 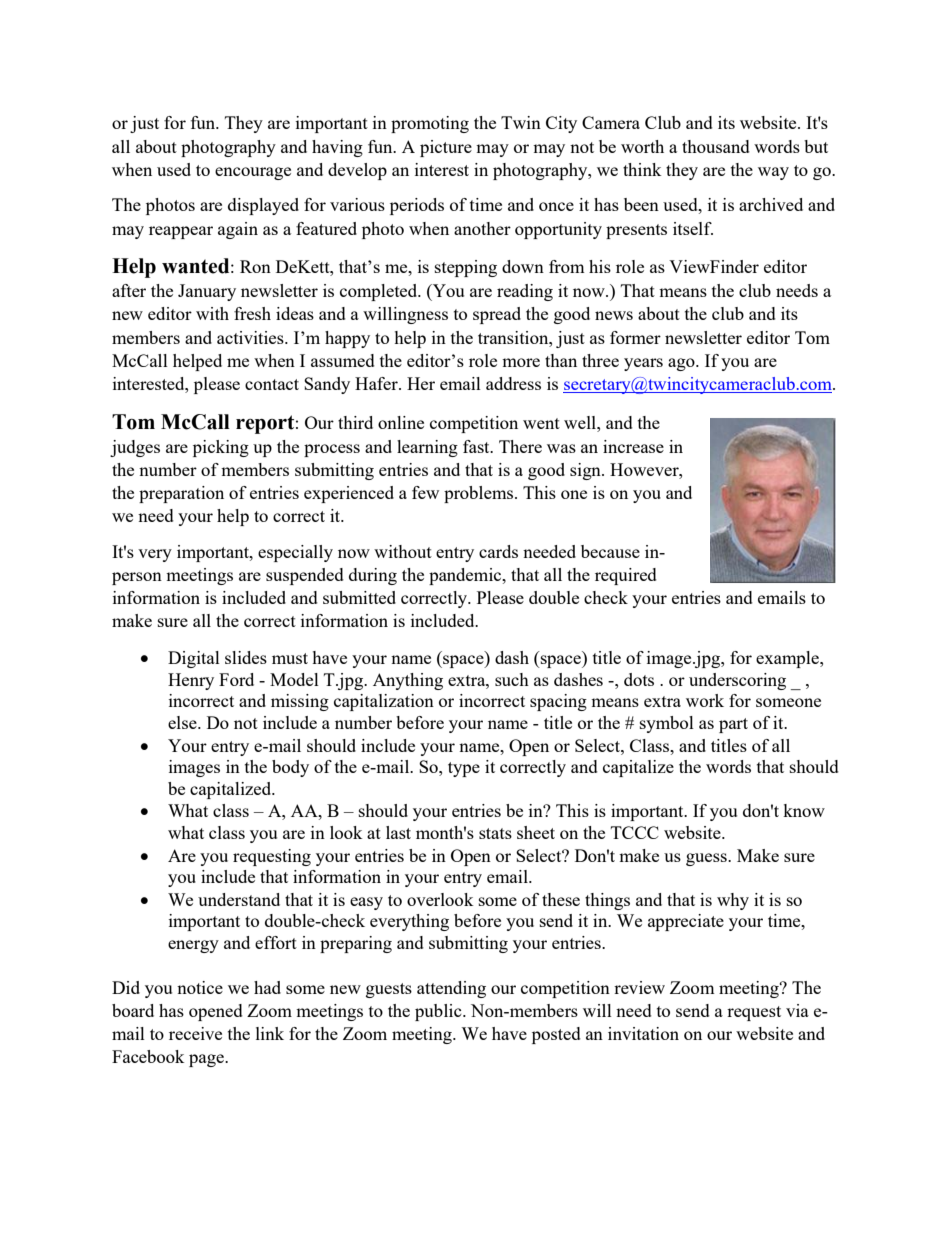 What do you see at coordinates (804, 810) in the screenshot?
I see `know` at bounding box center [804, 810].
